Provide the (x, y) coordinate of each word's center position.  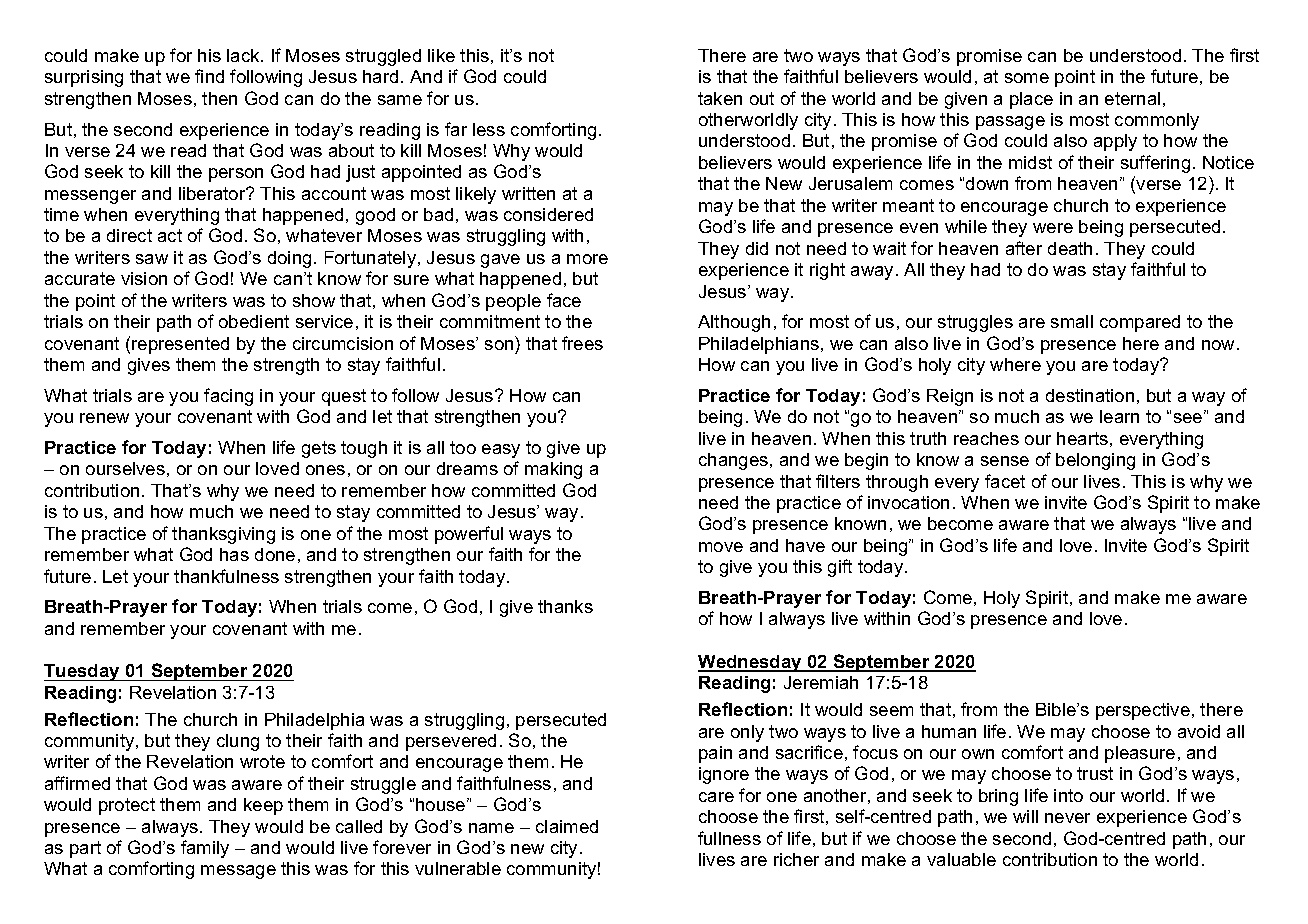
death (1070, 248)
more (587, 259)
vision (144, 278)
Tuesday (83, 672)
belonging (1095, 461)
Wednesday (751, 663)
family (205, 849)
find (209, 76)
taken (720, 98)
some (1027, 78)
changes (735, 461)
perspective (1143, 711)
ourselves (125, 468)
